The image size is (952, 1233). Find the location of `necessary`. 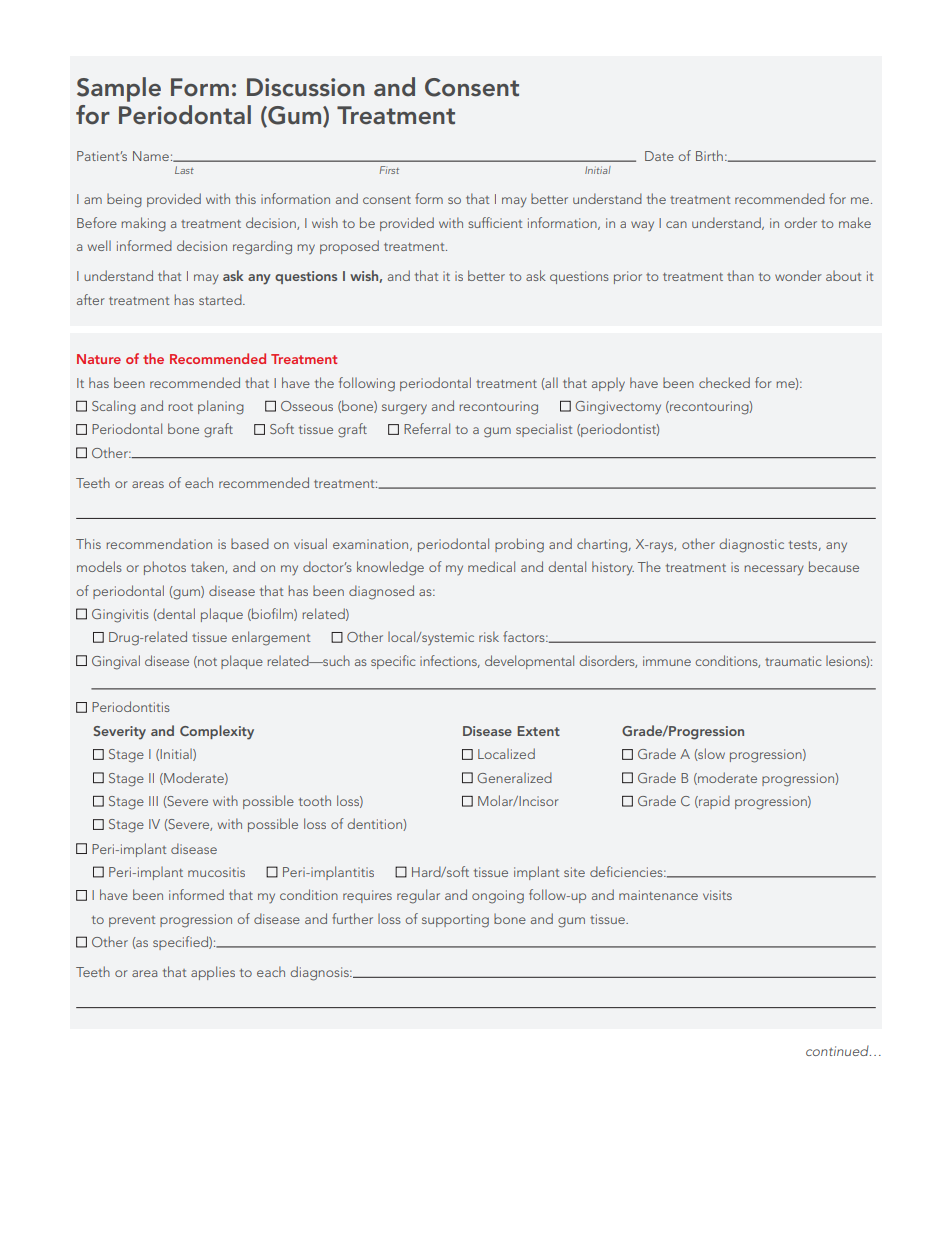

necessary is located at coordinates (774, 570).
